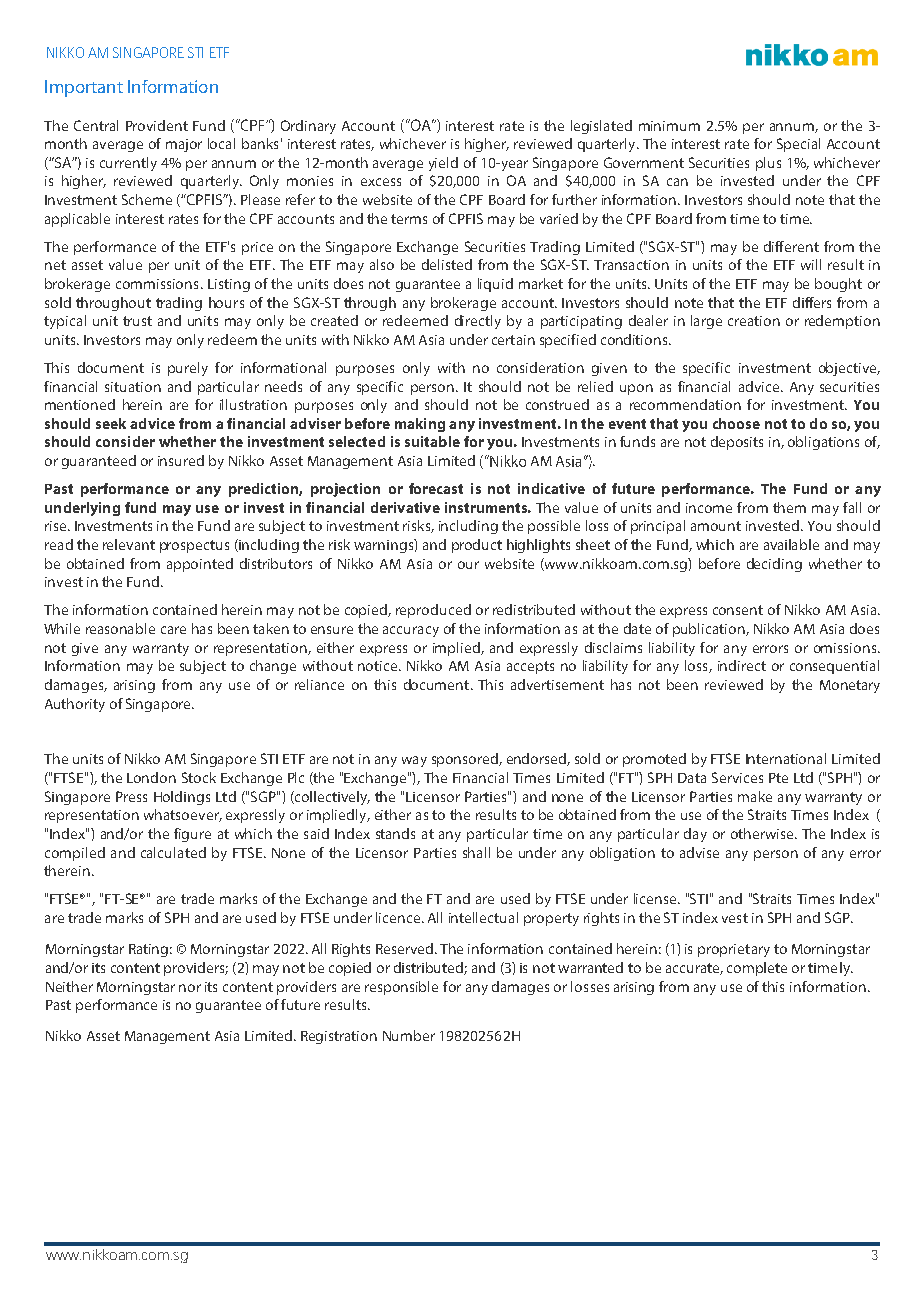  What do you see at coordinates (466, 760) in the screenshot?
I see `sponsored` at bounding box center [466, 760].
